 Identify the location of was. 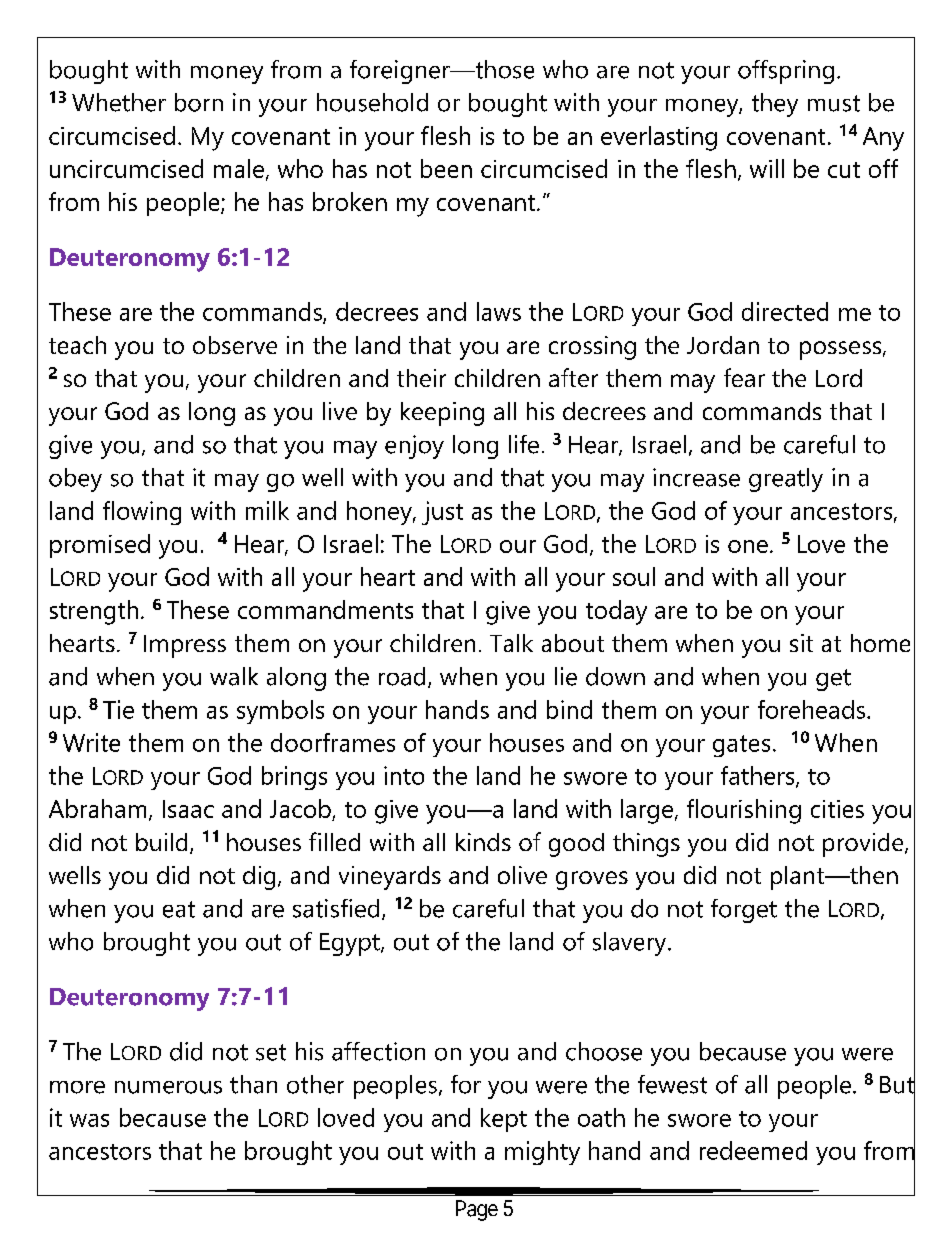
(89, 1120).
